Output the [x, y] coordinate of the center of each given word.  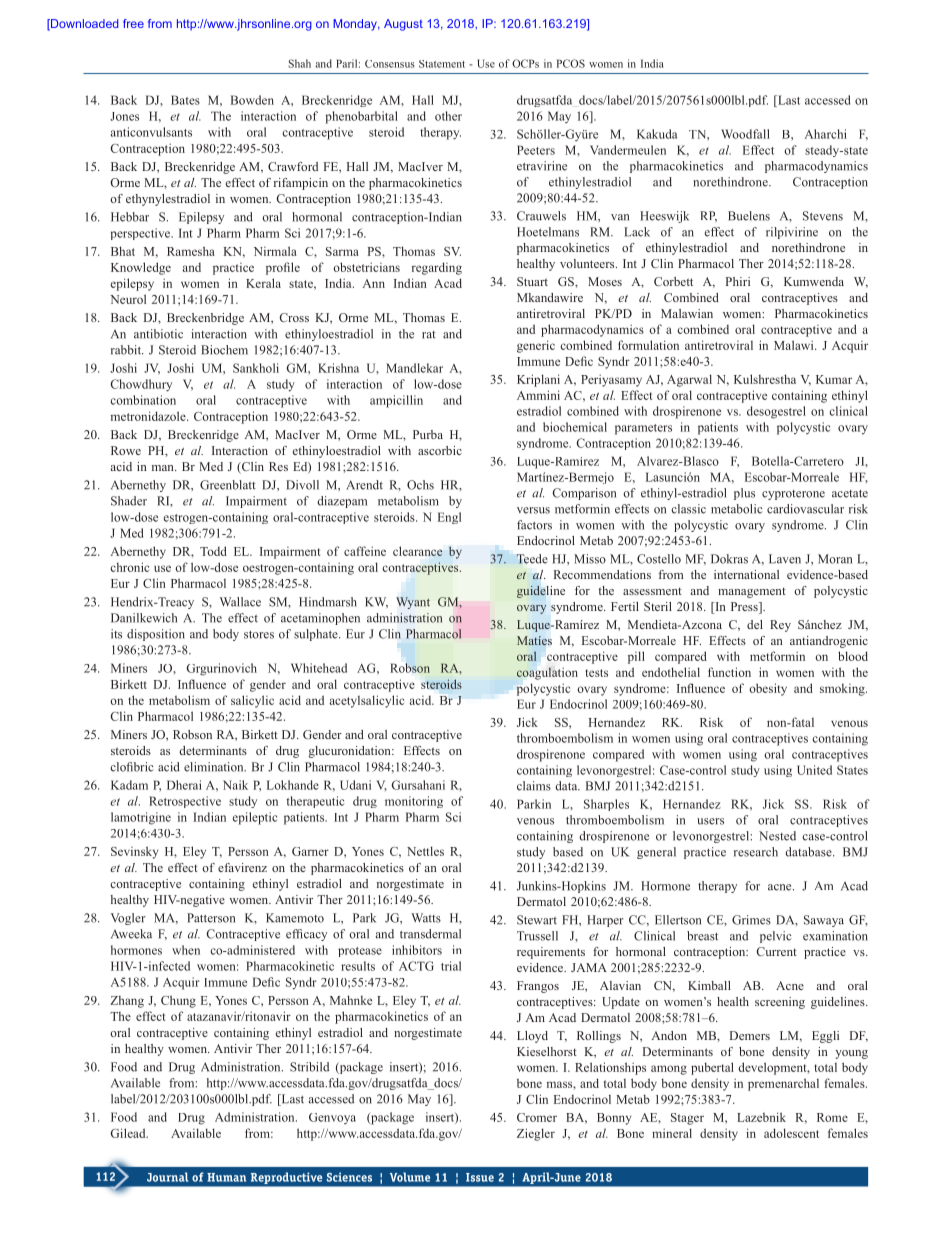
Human [226, 1177]
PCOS [571, 63]
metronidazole [149, 416]
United [814, 770]
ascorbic [440, 450]
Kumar [834, 379]
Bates [185, 100]
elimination [215, 767]
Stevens [823, 216]
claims [534, 786]
